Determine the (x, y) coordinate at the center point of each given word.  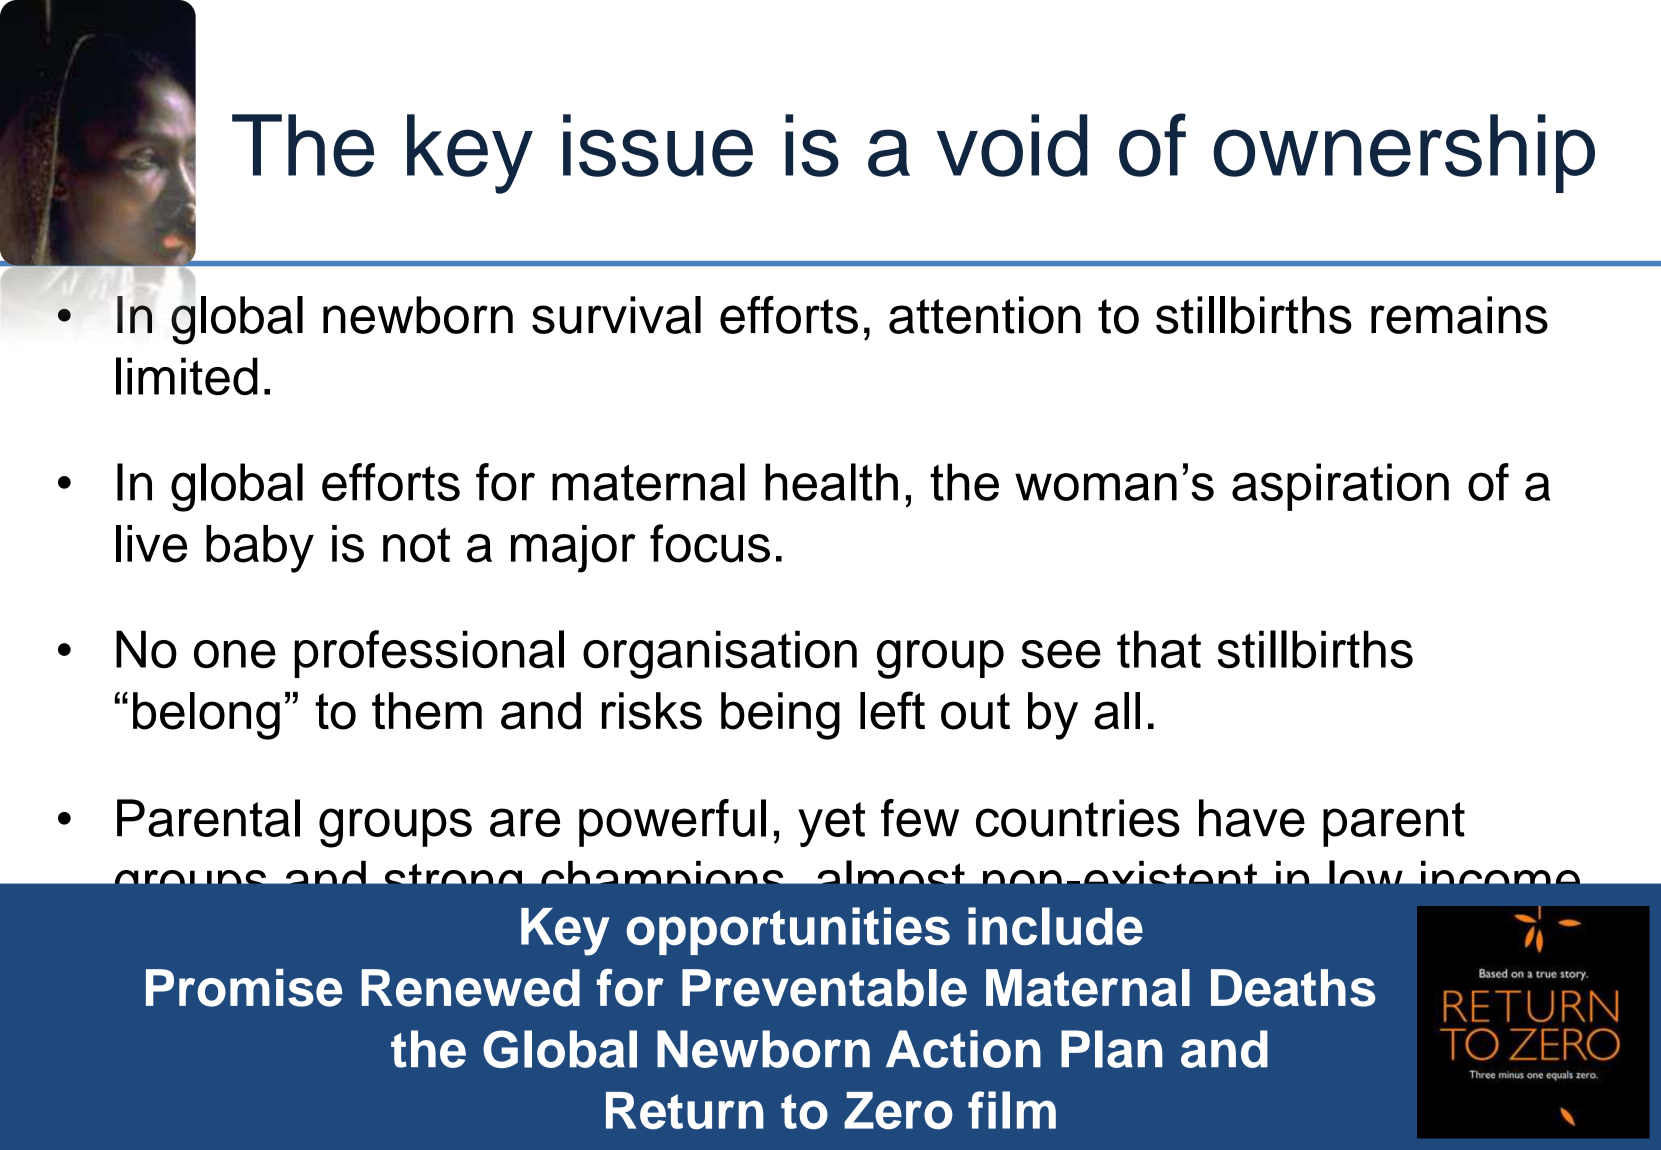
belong (206, 716)
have (1252, 818)
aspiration (1340, 487)
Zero (898, 1111)
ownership (1404, 153)
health (831, 482)
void (1012, 145)
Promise (244, 988)
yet (831, 824)
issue (658, 145)
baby (260, 549)
